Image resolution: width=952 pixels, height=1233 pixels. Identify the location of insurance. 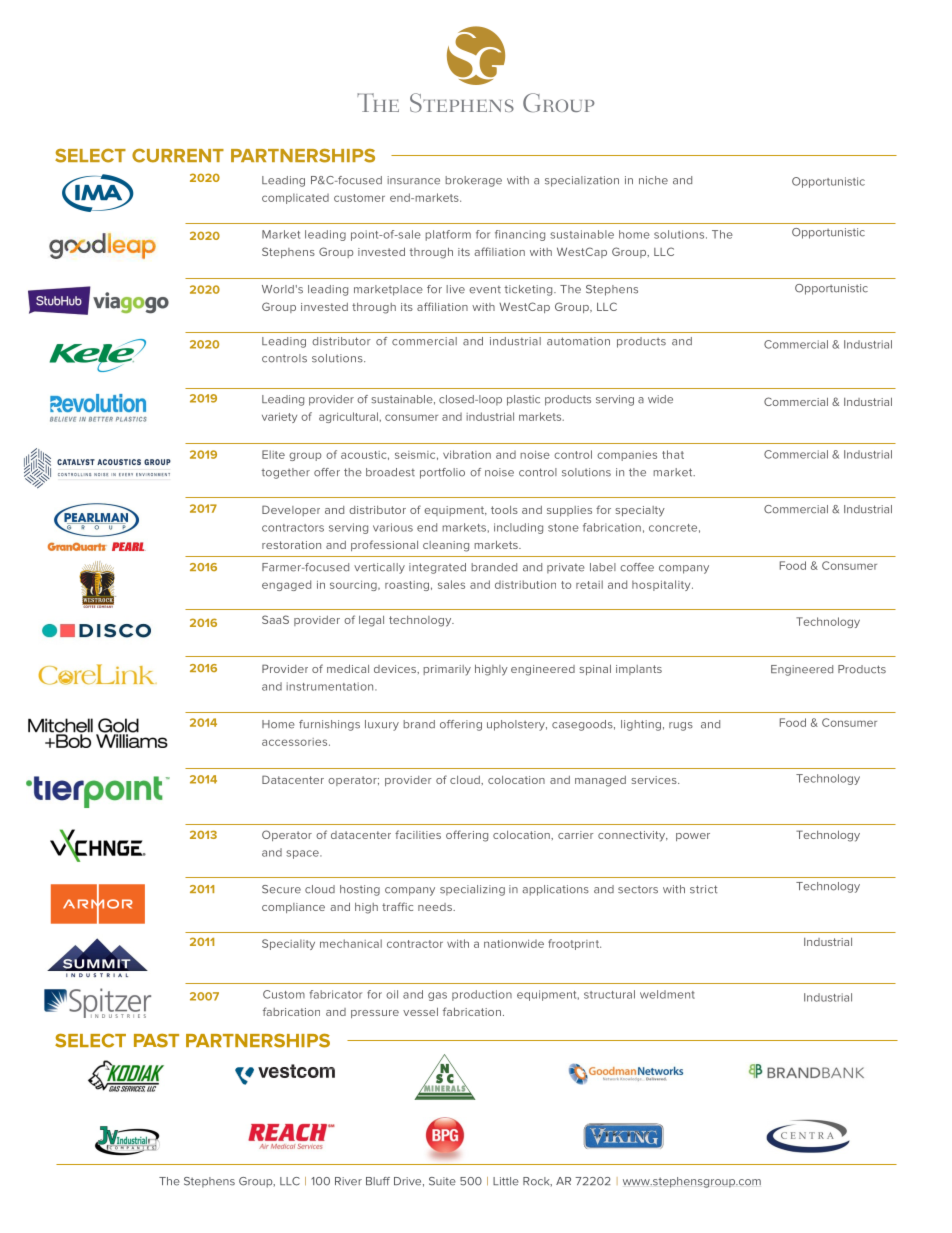
(413, 180).
